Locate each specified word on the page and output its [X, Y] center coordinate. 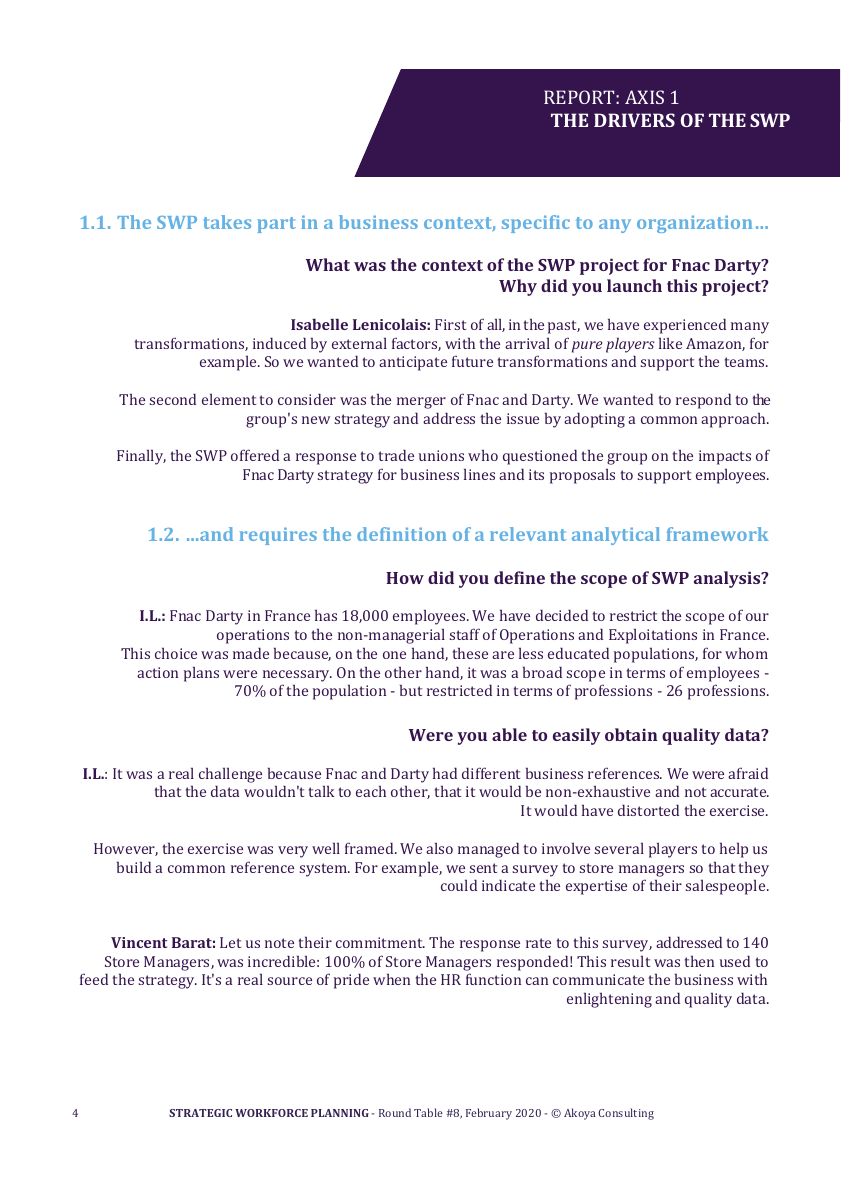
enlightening [609, 1000]
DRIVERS [634, 120]
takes [227, 222]
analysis [728, 579]
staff [465, 634]
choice [176, 653]
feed [94, 979]
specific [536, 224]
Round [395, 1112]
